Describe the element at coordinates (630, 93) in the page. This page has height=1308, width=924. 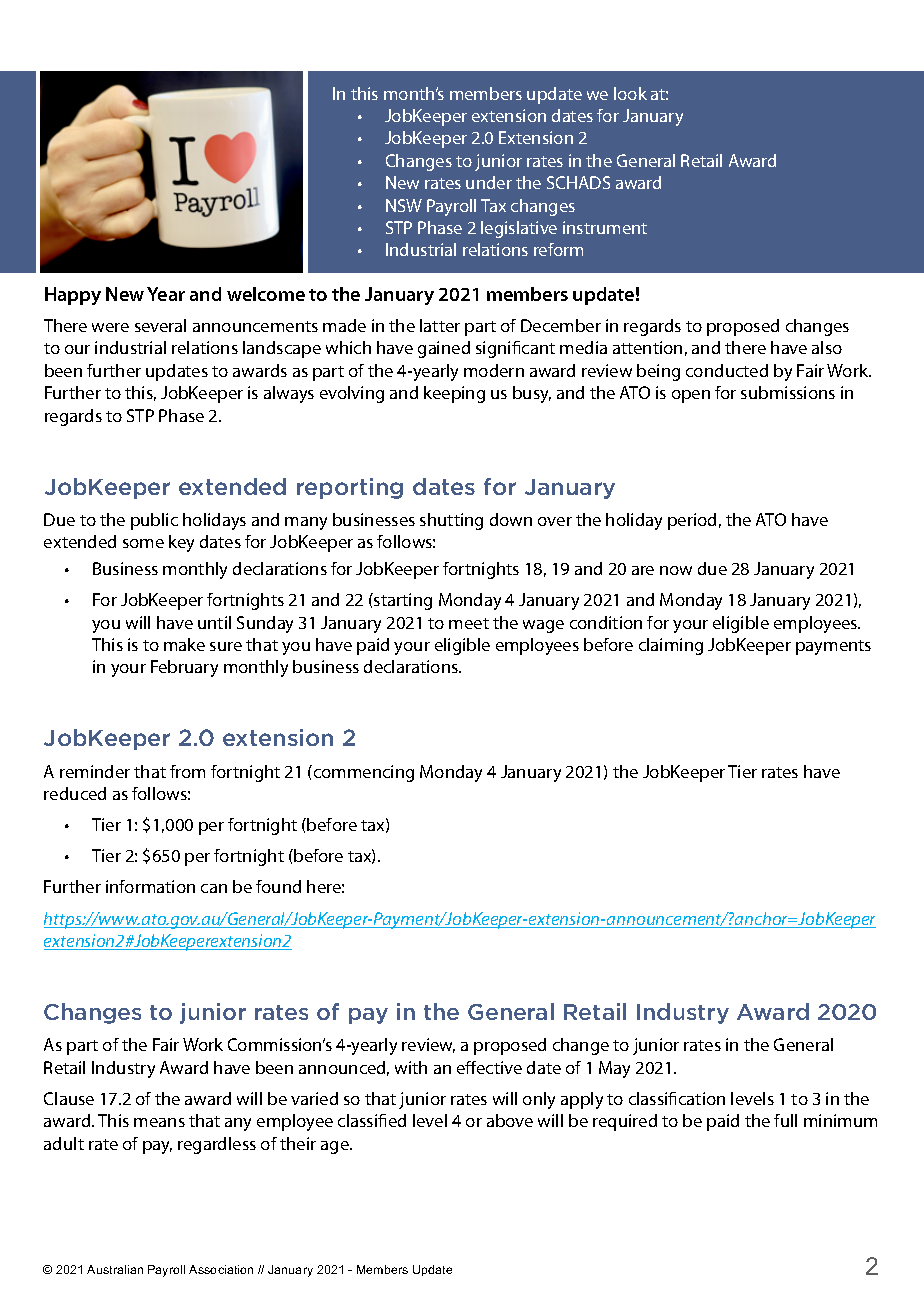
I see `look` at that location.
